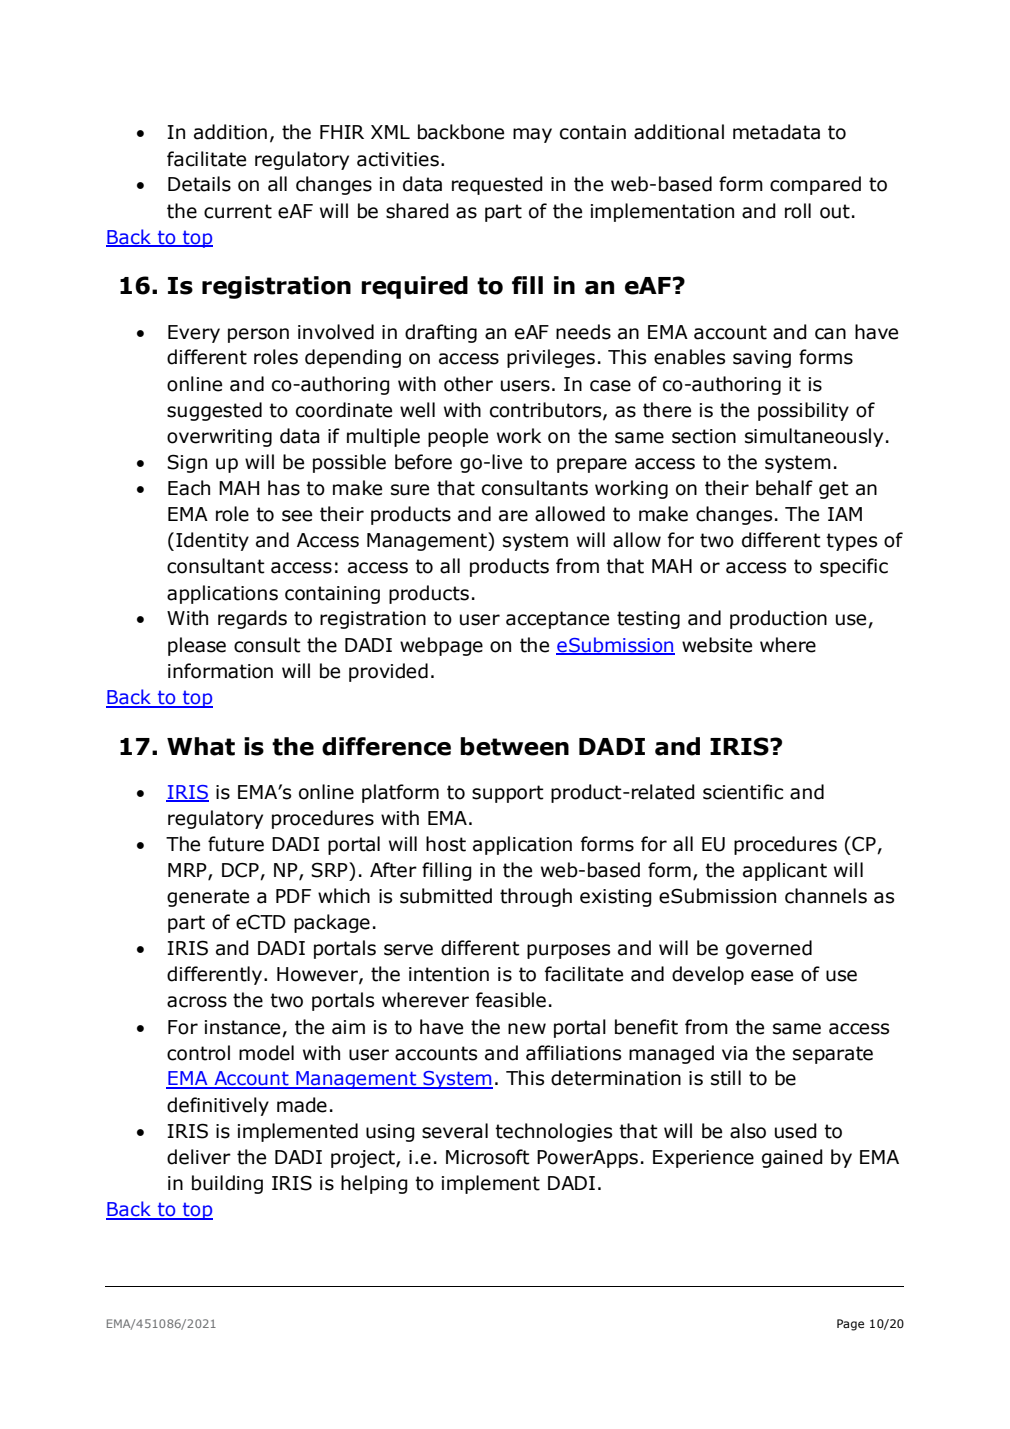  I want to click on website, so click(717, 645).
